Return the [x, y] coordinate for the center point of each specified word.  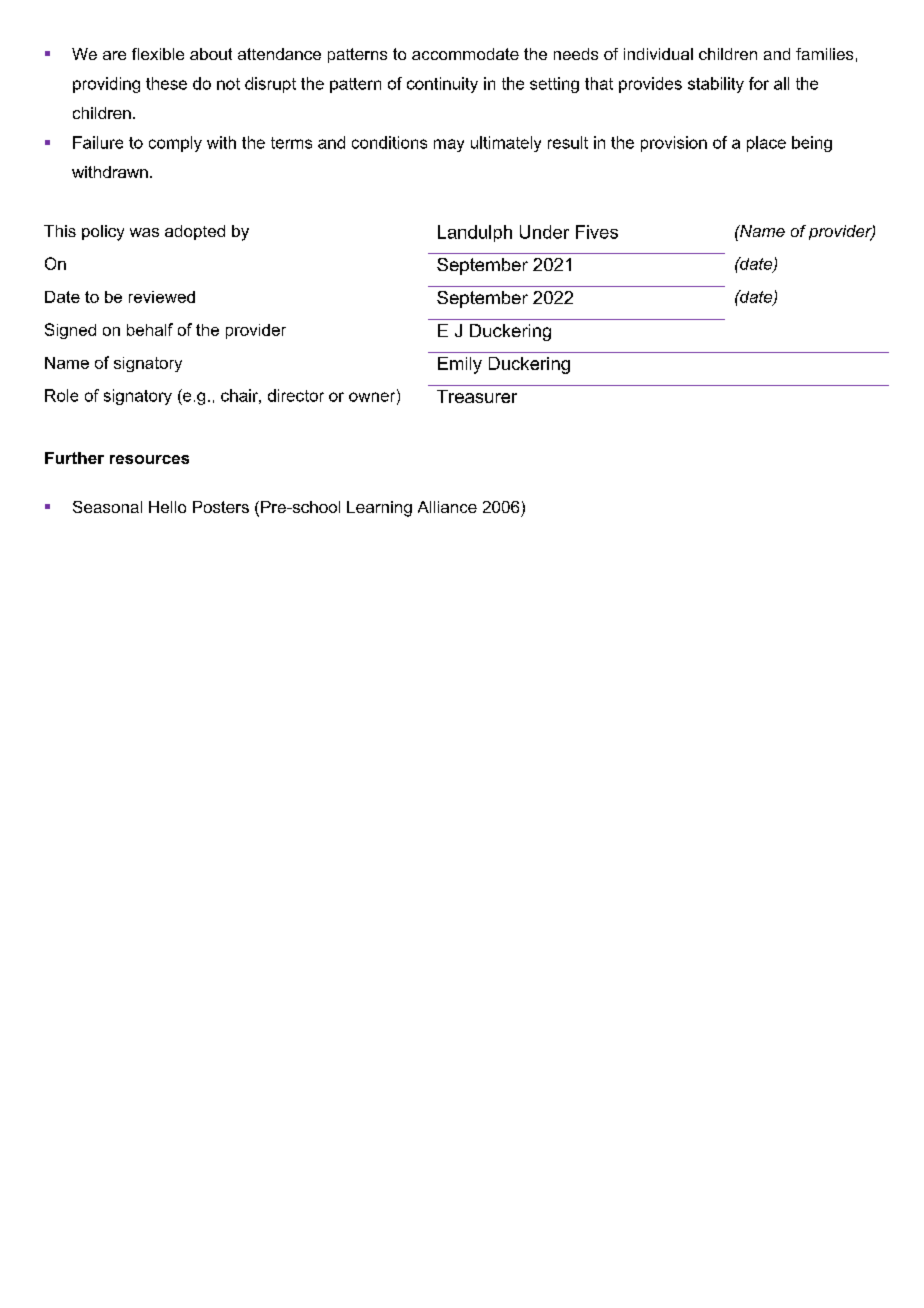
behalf [150, 329]
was [144, 232]
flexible [158, 54]
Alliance [447, 507]
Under [544, 232]
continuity [442, 85]
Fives [597, 232]
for [759, 83]
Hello [167, 507]
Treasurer [477, 396]
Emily [460, 365]
